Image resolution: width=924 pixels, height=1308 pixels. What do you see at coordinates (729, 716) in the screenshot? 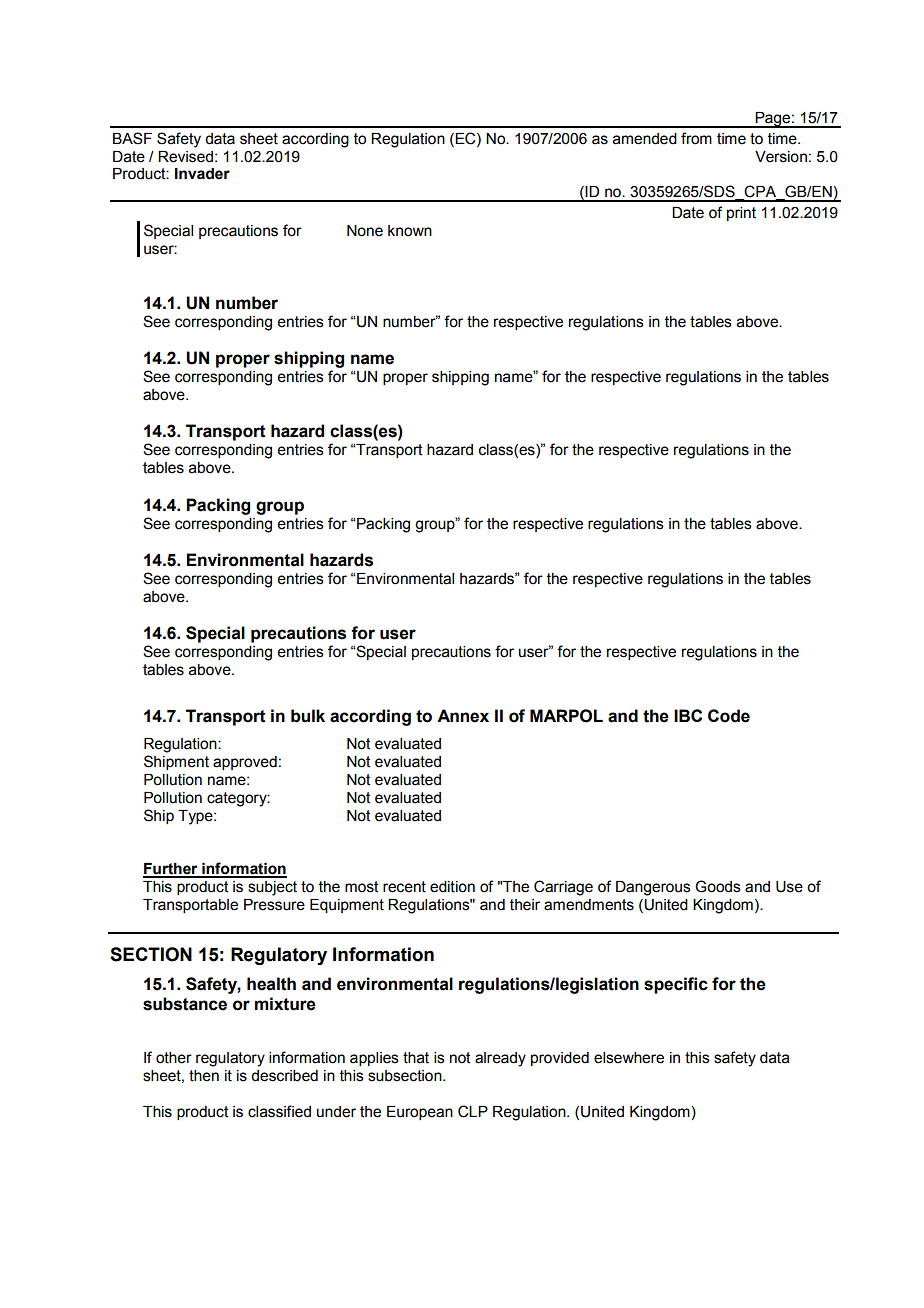
I see `Code` at bounding box center [729, 716].
